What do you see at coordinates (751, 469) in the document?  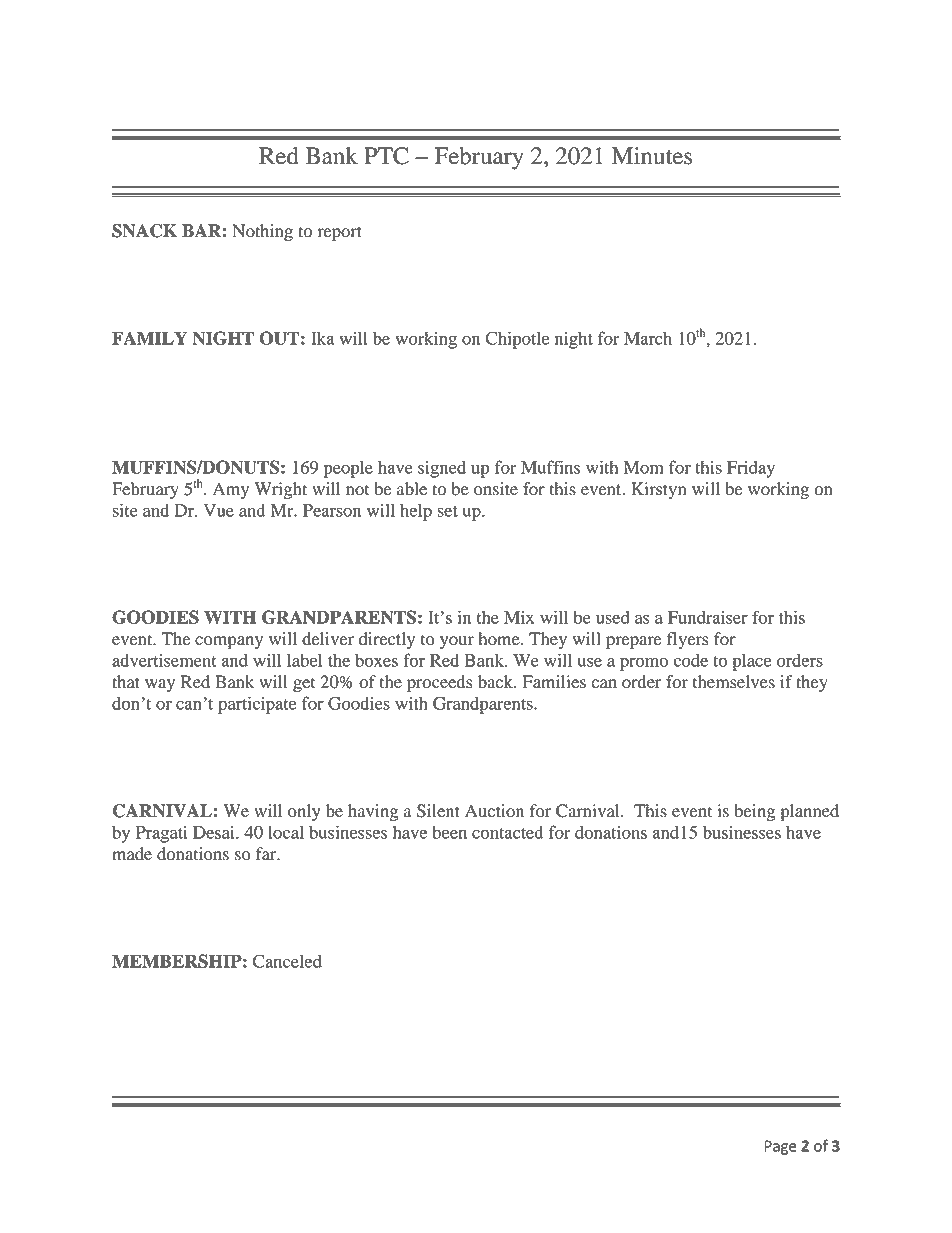 I see `Friday` at bounding box center [751, 469].
